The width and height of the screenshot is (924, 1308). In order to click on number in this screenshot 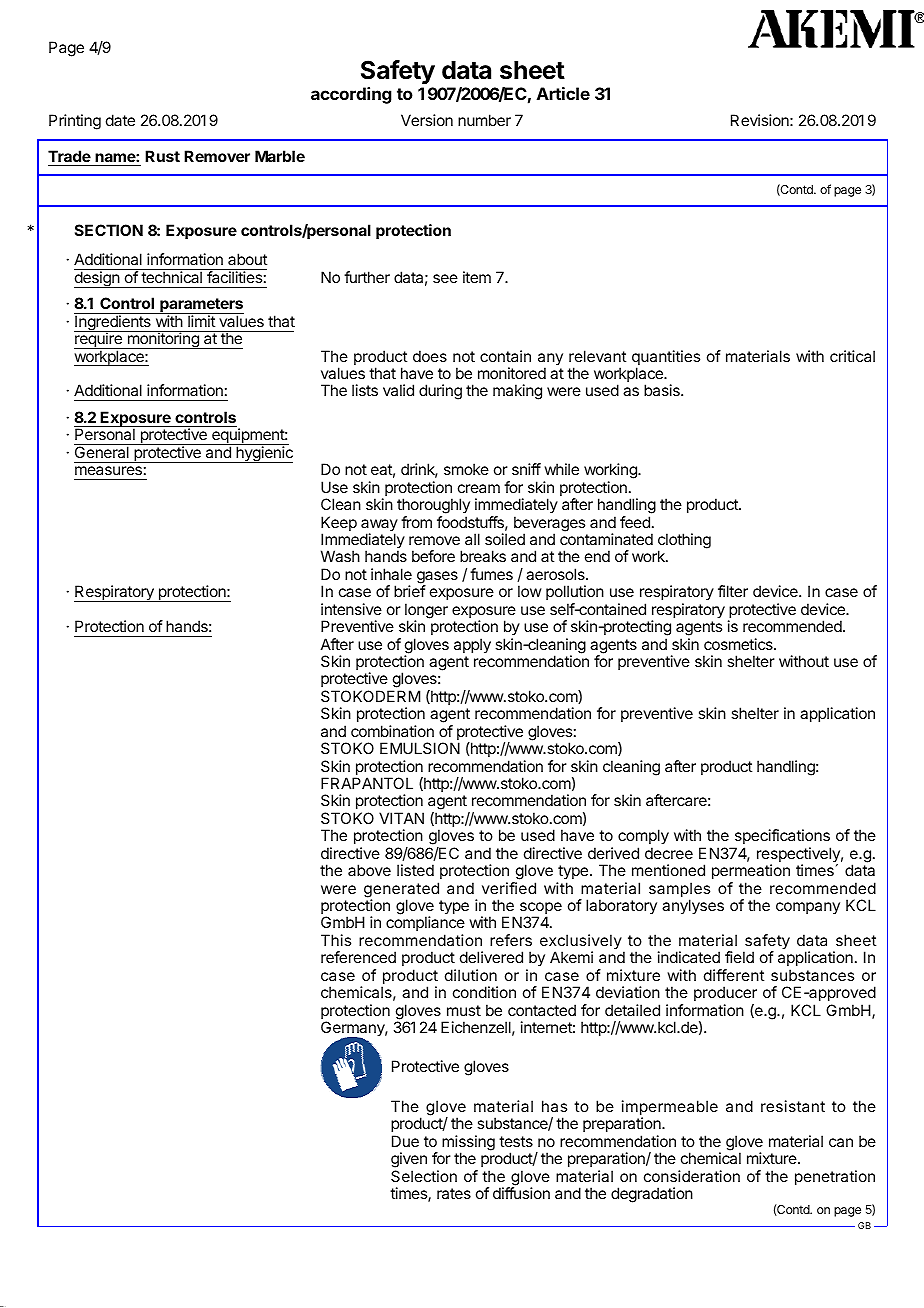, I will do `click(484, 120)`.
